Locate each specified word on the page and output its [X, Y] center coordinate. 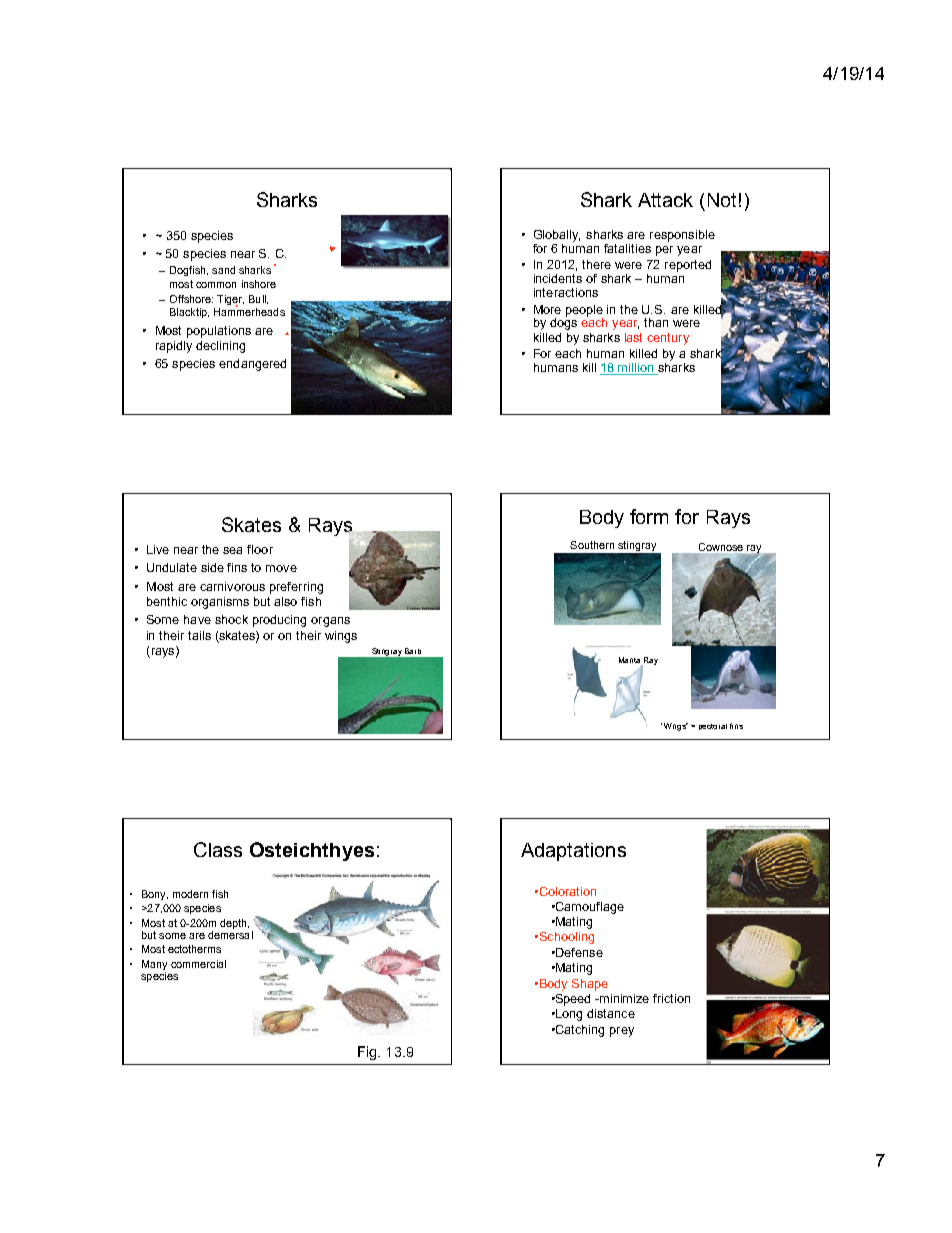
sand [223, 270]
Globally [557, 236]
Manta [629, 660]
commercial [198, 964]
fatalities [627, 248]
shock [231, 619]
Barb [413, 651]
